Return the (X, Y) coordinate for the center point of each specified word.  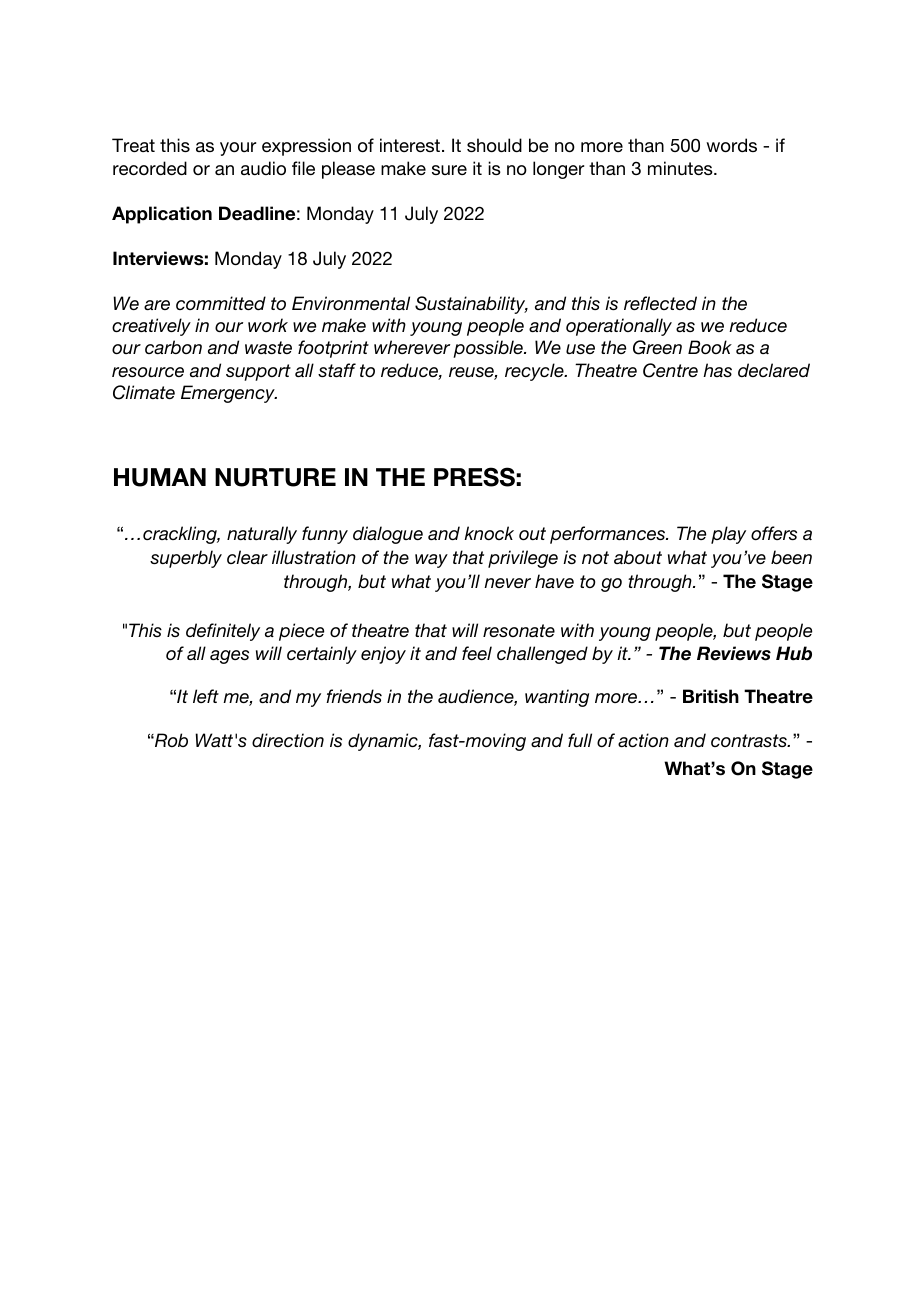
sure (449, 170)
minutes (681, 168)
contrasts (750, 740)
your (238, 149)
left (206, 696)
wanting (557, 698)
